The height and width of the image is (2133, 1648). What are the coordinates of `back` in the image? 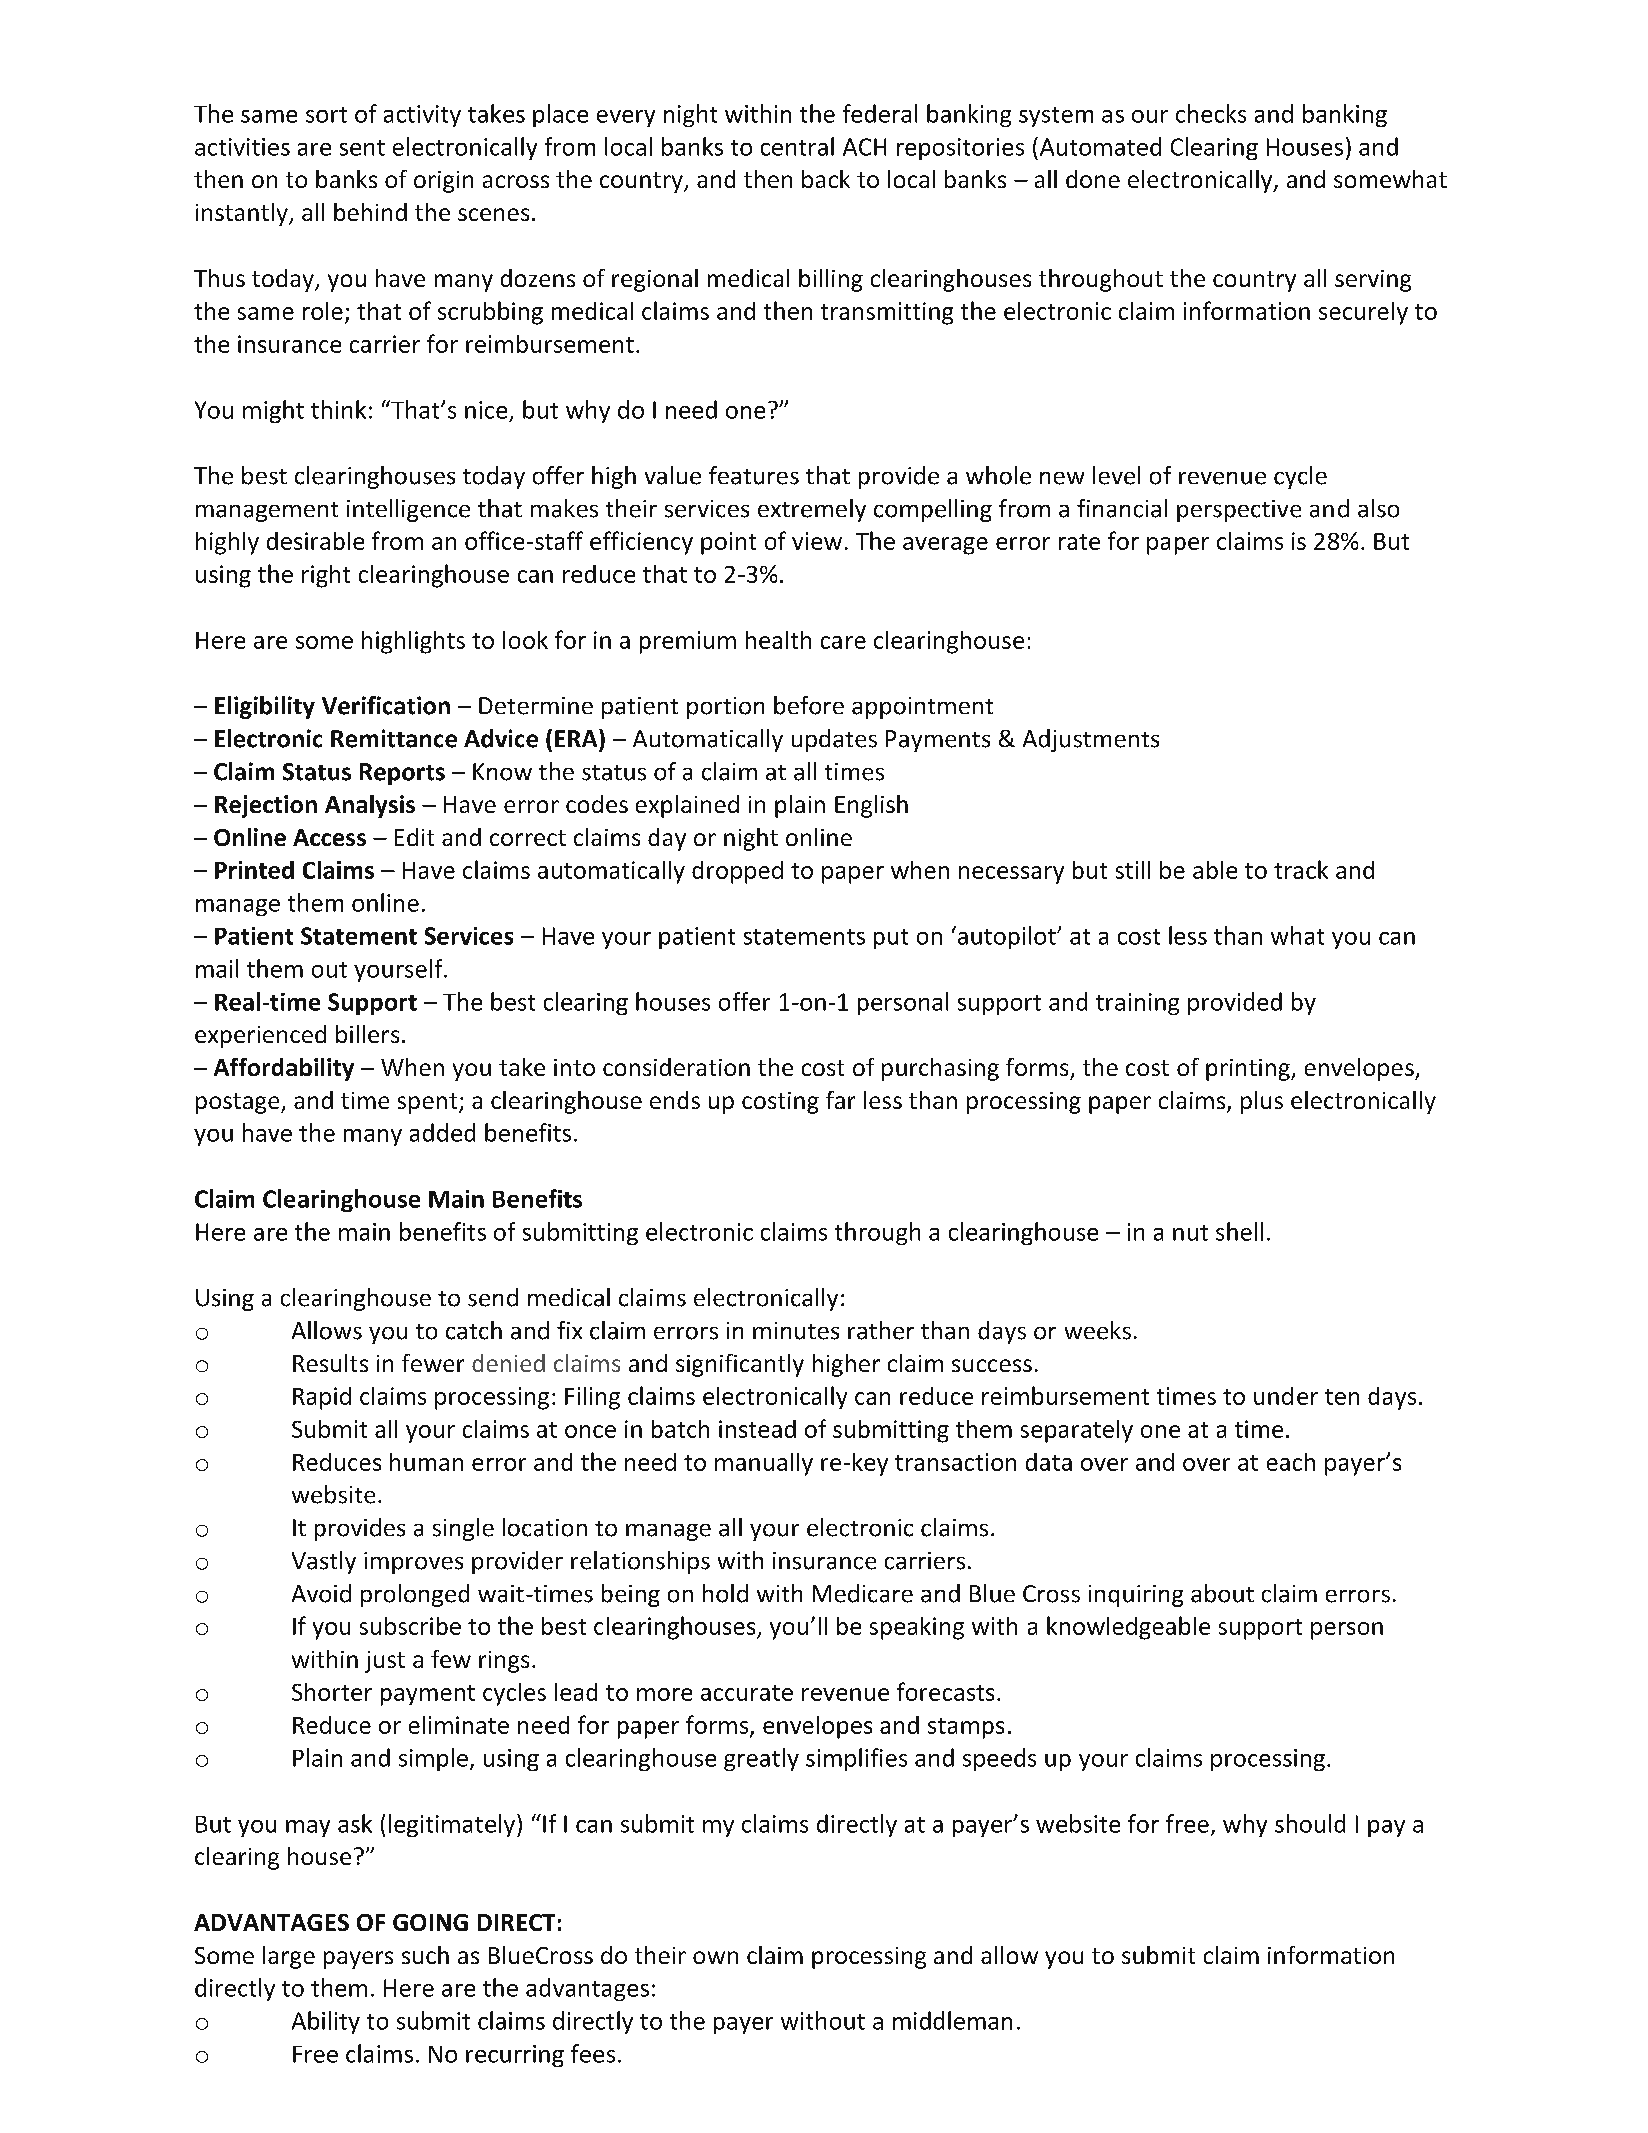 It's located at (826, 179).
